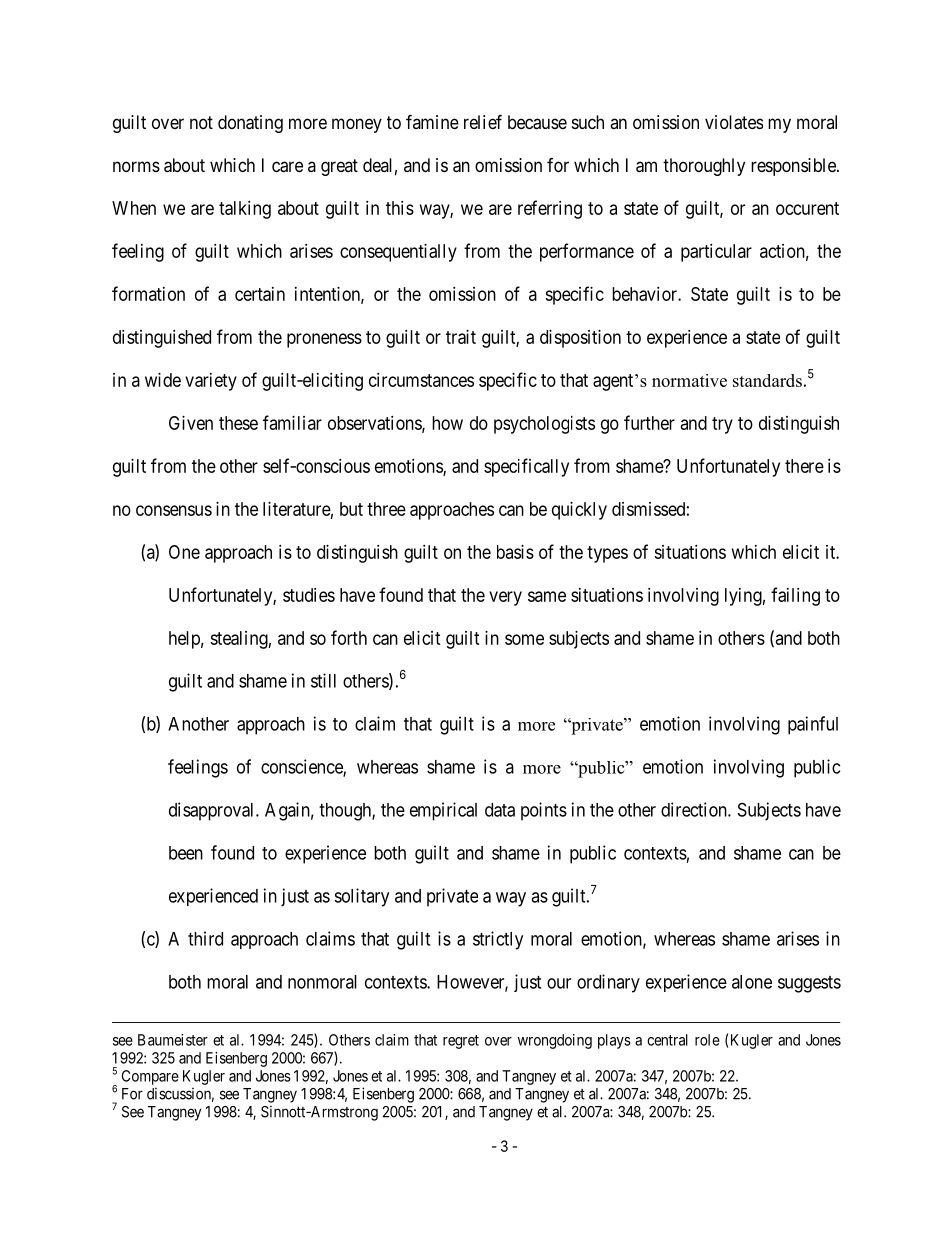 The height and width of the image is (1233, 952). I want to click on donating, so click(250, 124).
